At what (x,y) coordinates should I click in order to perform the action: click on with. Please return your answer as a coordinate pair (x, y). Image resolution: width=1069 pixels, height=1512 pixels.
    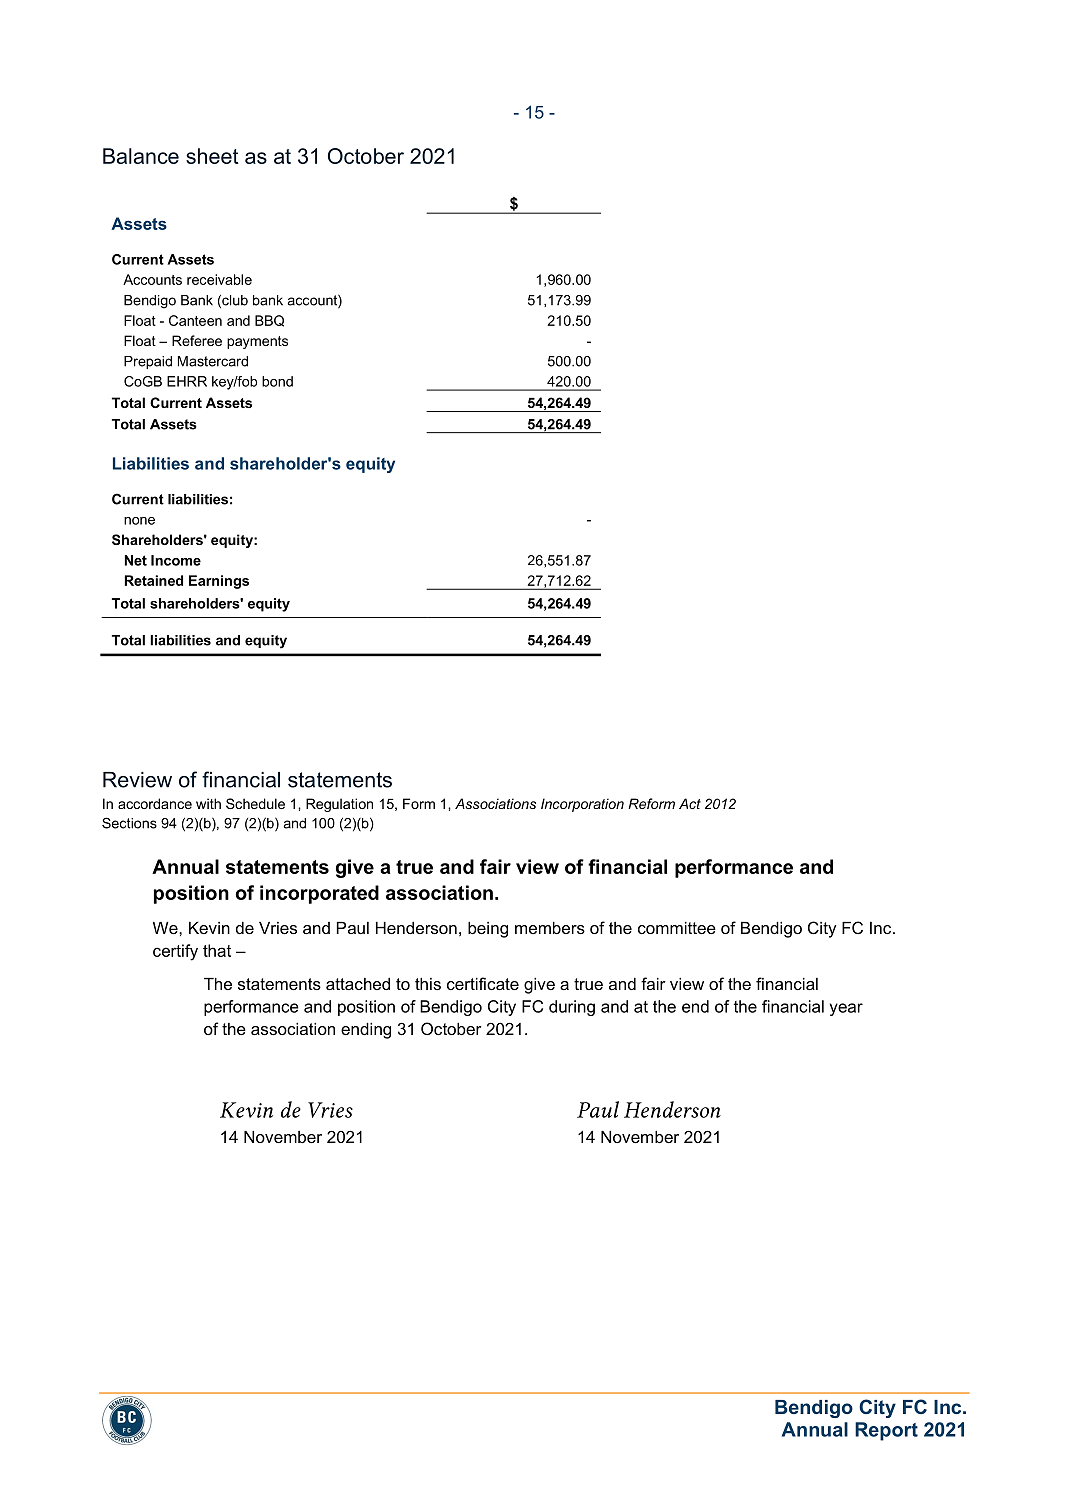
    Looking at the image, I should click on (208, 803).
